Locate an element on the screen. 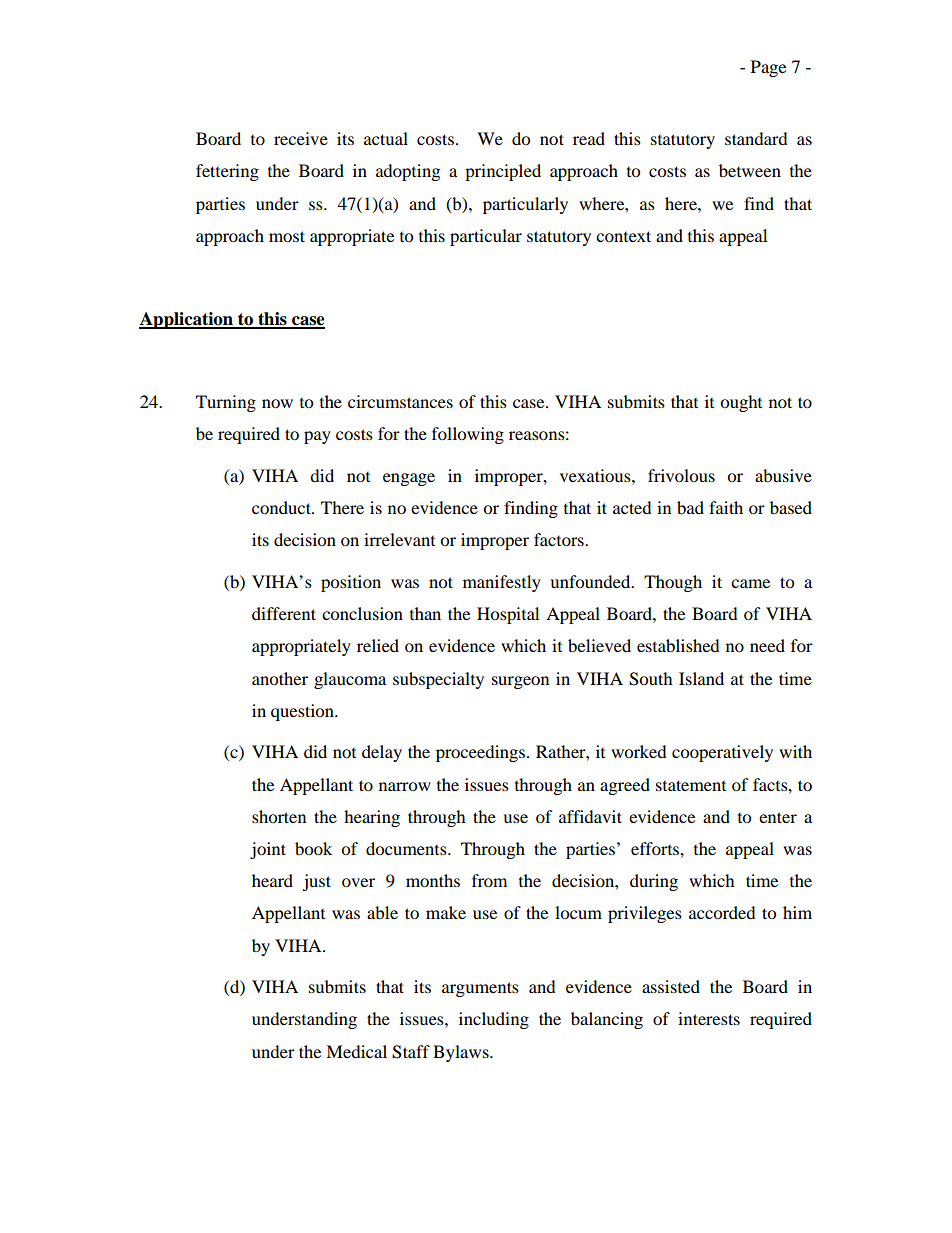 This screenshot has height=1233, width=952. following is located at coordinates (468, 435).
